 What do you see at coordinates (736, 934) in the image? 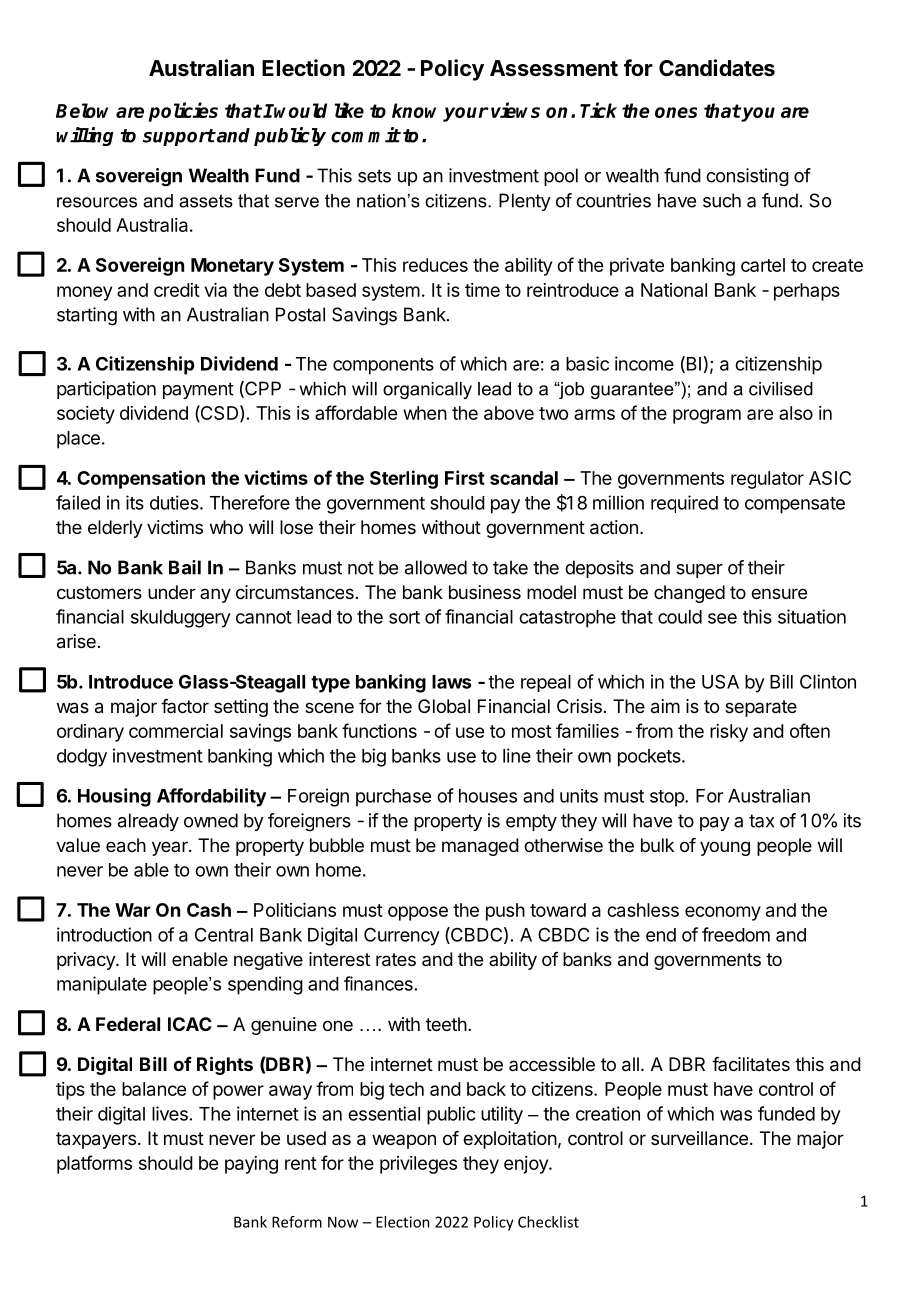
I see `freedom` at bounding box center [736, 934].
